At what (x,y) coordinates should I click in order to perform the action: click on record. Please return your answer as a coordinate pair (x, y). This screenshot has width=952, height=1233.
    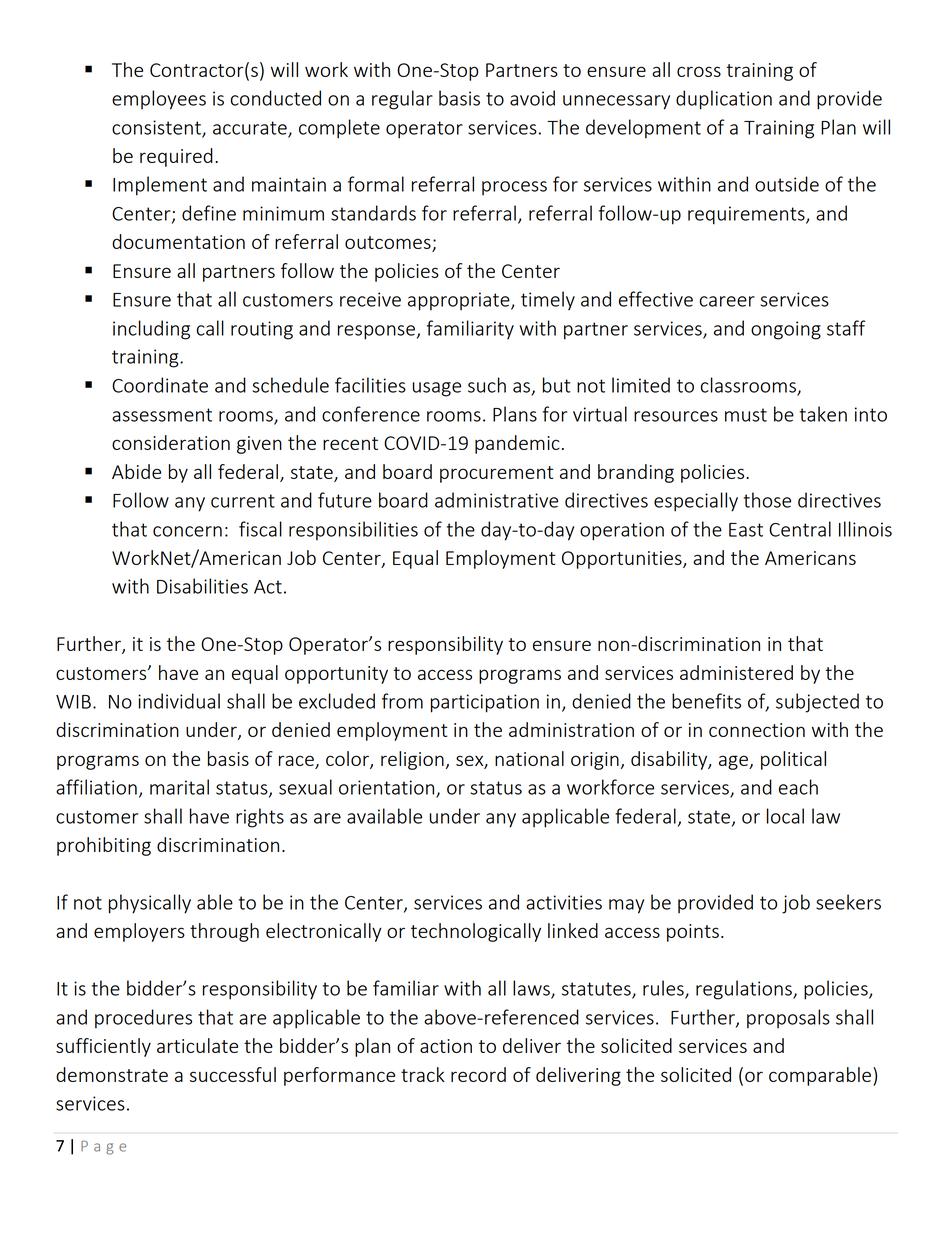
    Looking at the image, I should click on (478, 1074).
